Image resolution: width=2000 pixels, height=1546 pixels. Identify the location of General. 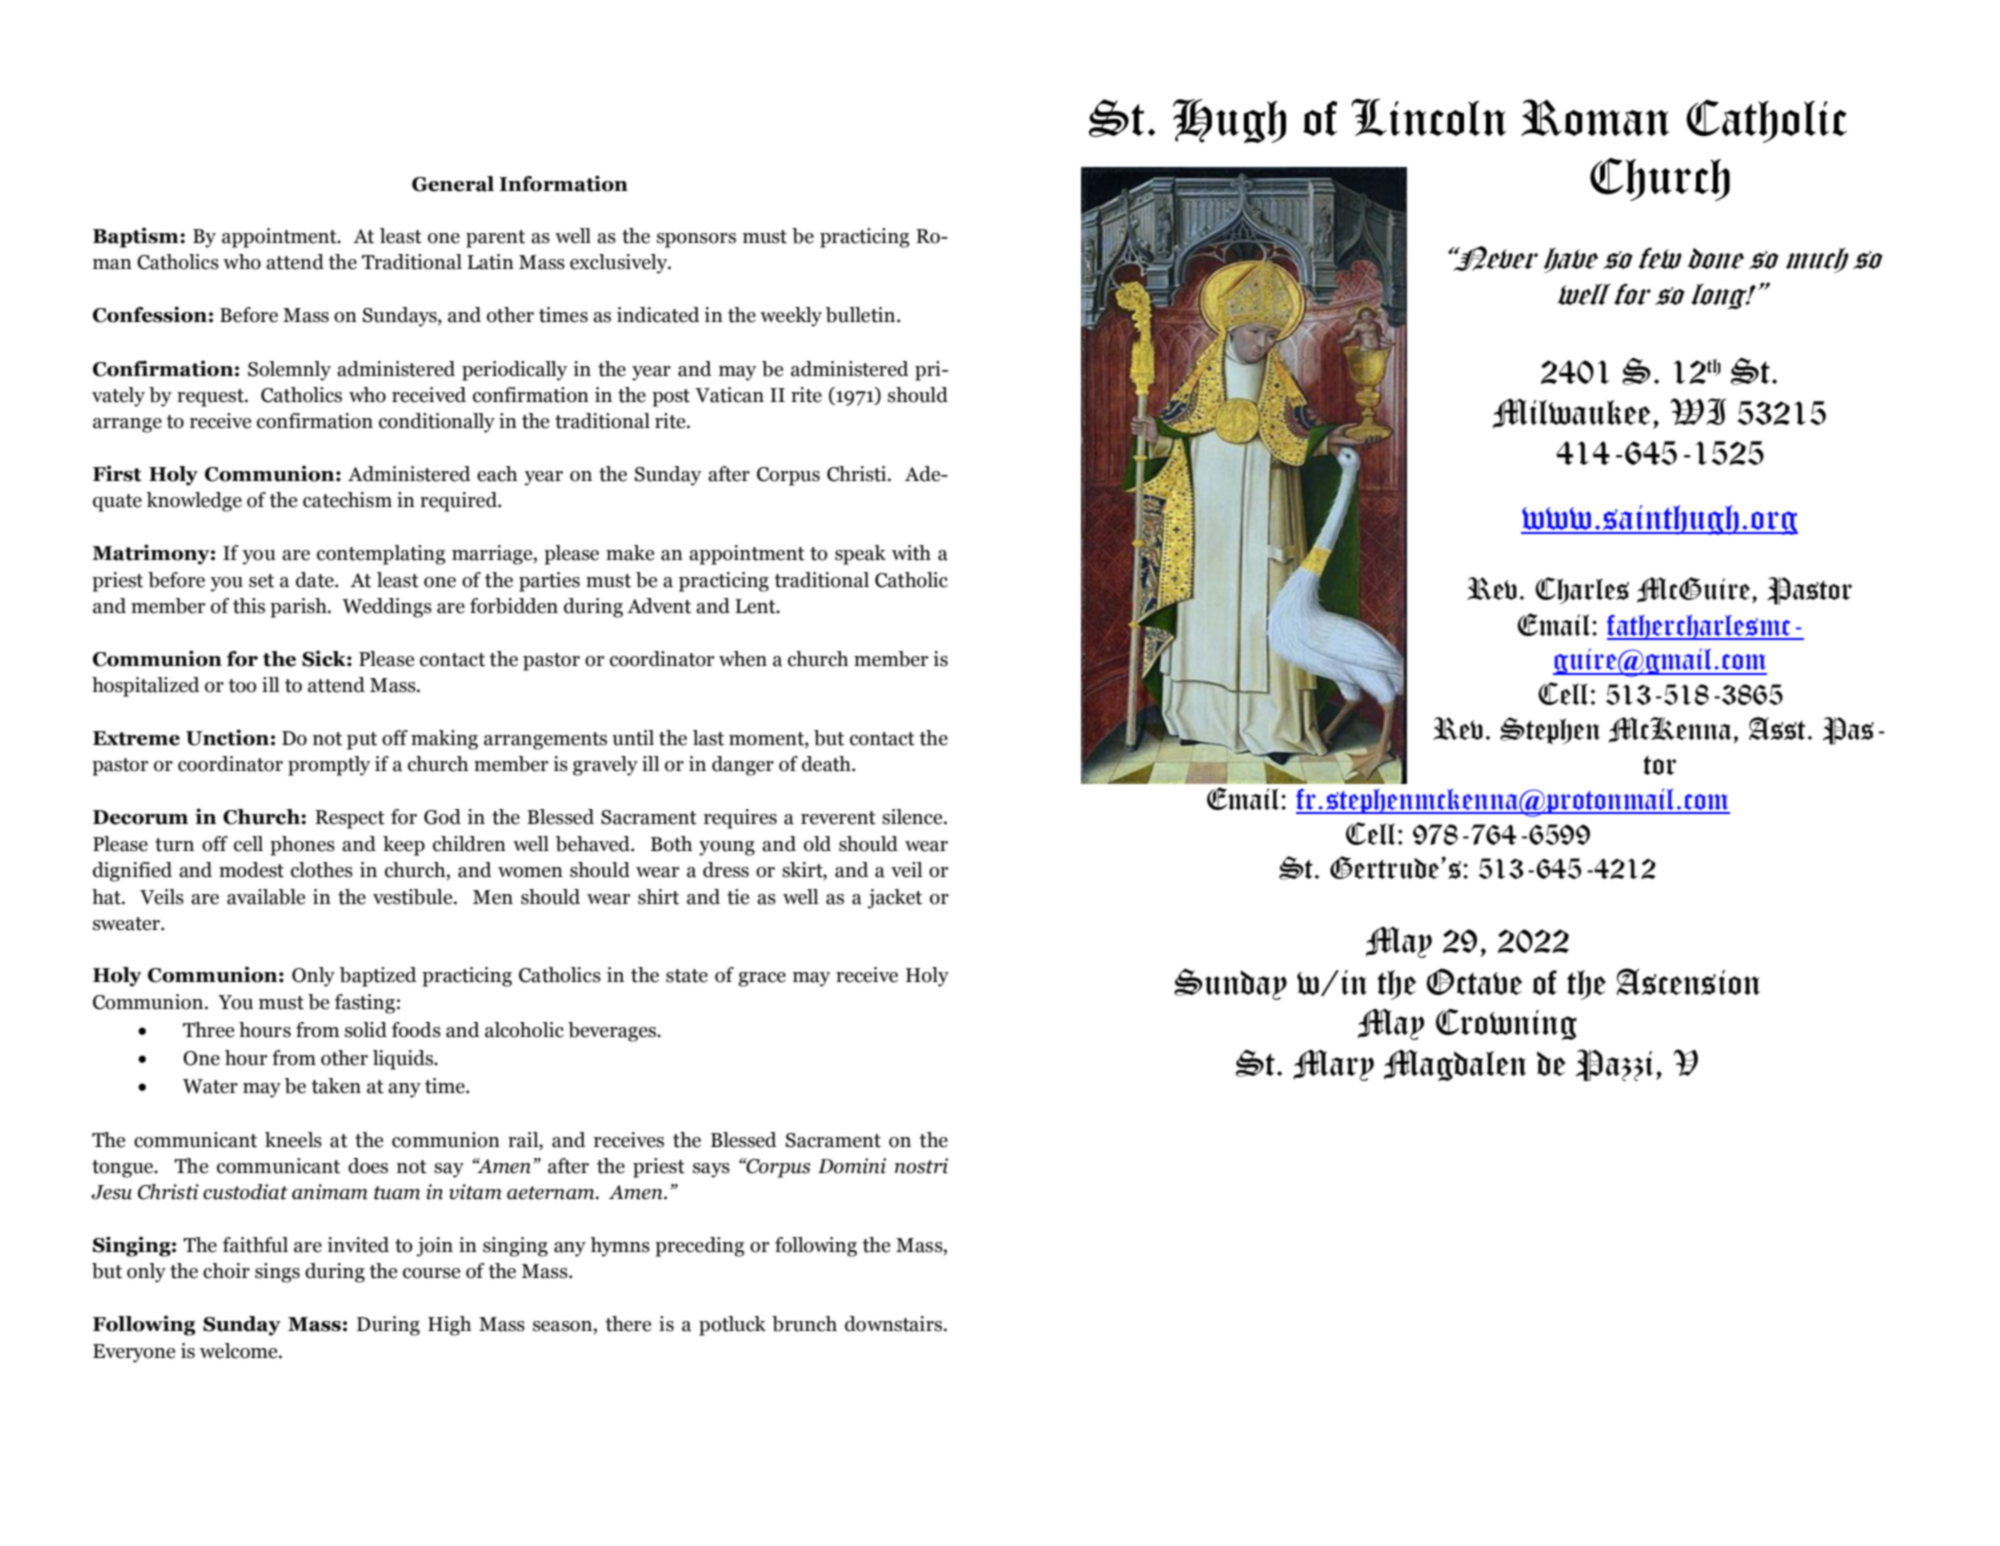
(453, 184).
